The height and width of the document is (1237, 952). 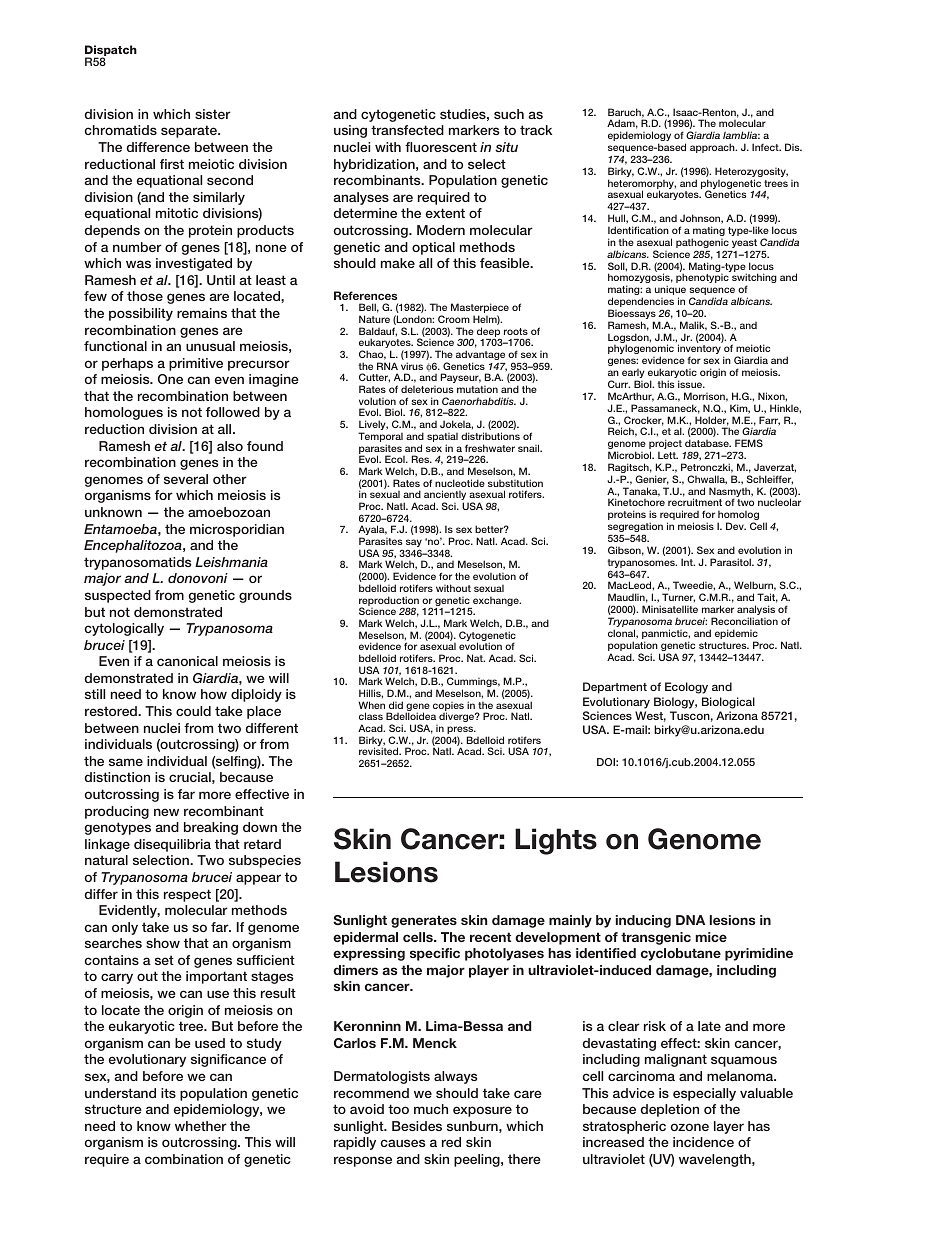 What do you see at coordinates (713, 148) in the document?
I see `approach` at bounding box center [713, 148].
